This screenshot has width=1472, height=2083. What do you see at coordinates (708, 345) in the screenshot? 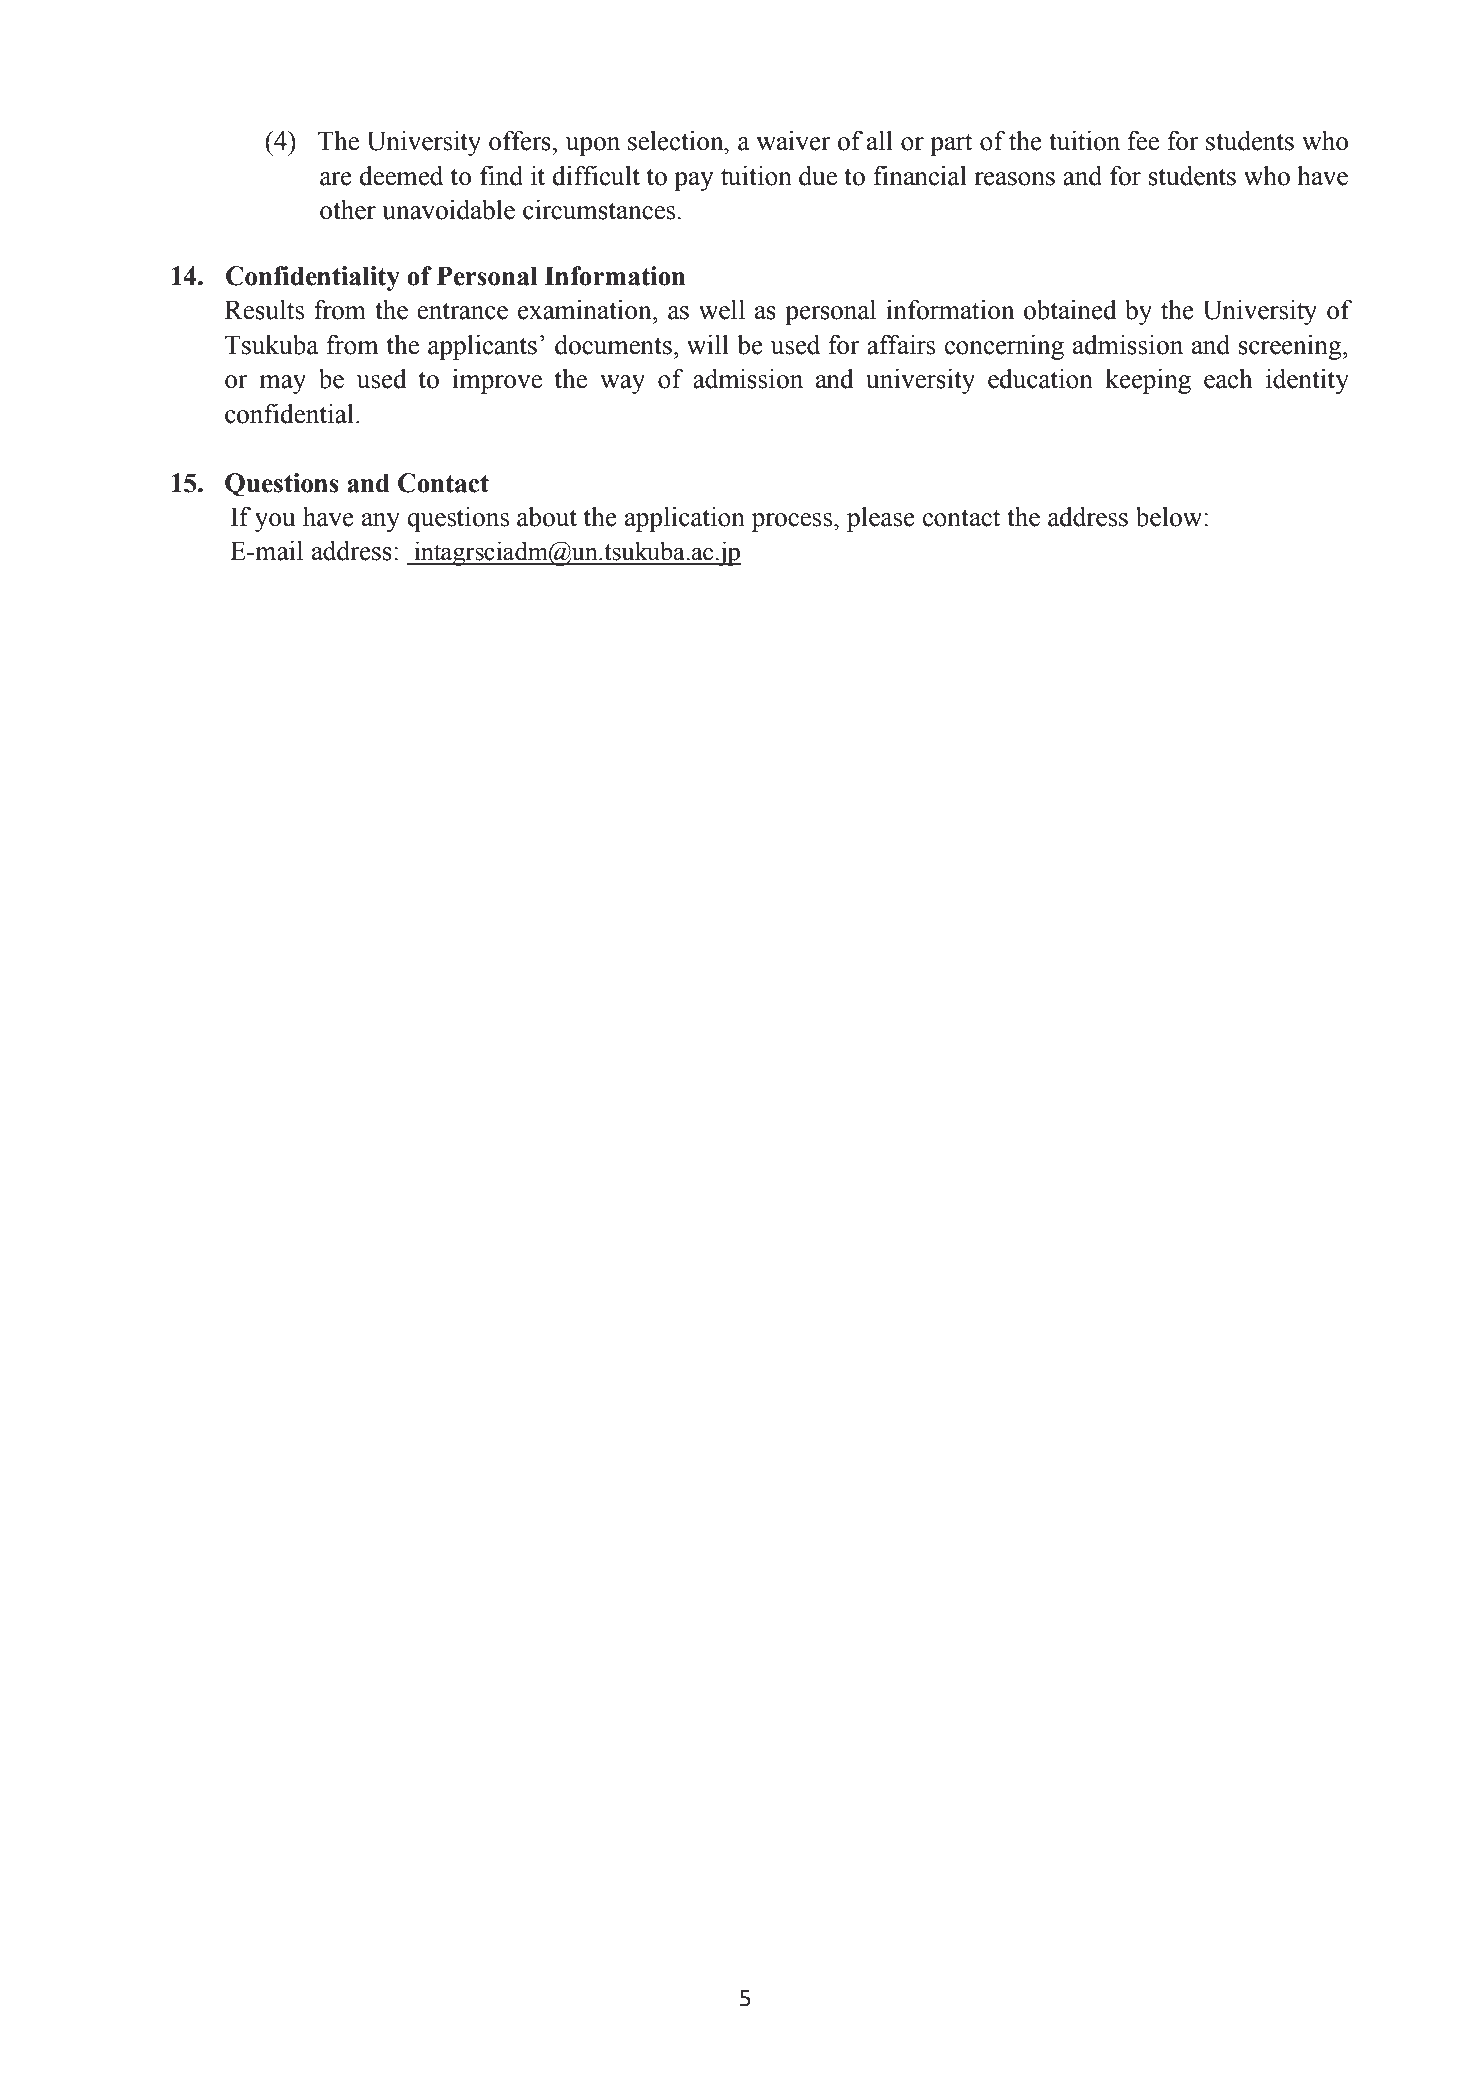
I see `will` at bounding box center [708, 345].
